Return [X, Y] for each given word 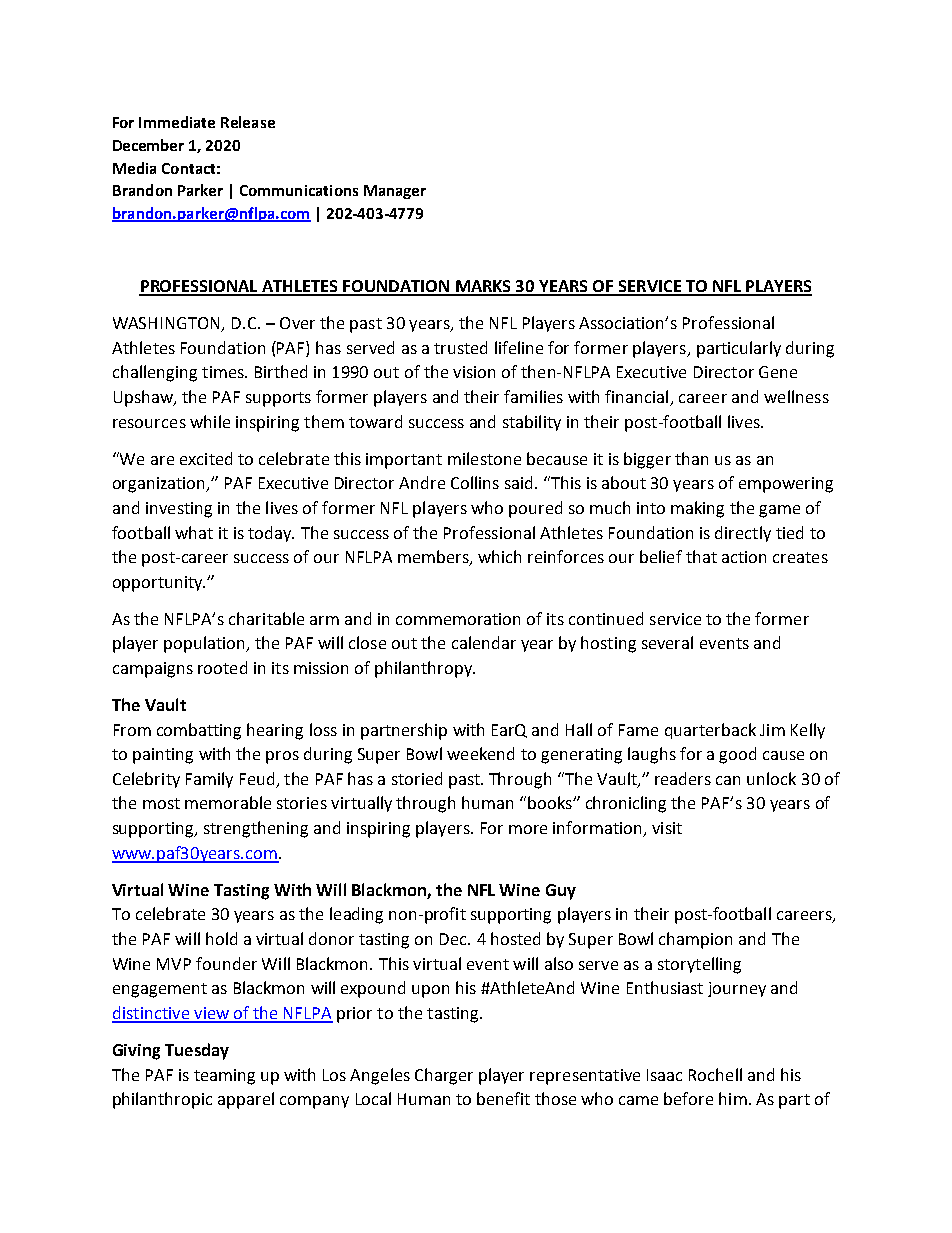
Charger [444, 1076]
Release [248, 122]
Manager [395, 192]
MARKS [484, 287]
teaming [224, 1077]
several [667, 642]
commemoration [458, 619]
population [205, 644]
